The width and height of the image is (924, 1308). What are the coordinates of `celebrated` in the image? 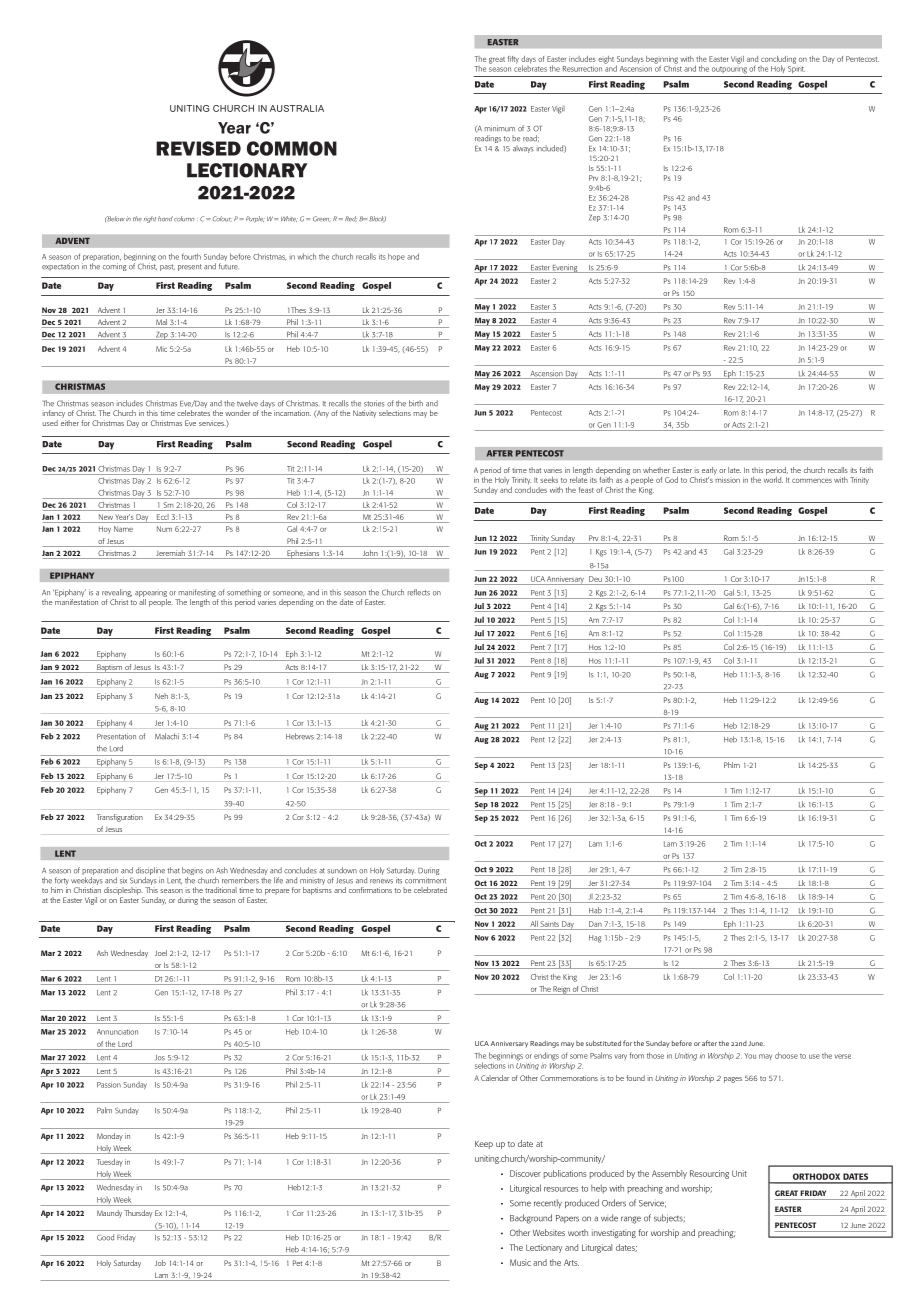 It's located at (430, 890).
